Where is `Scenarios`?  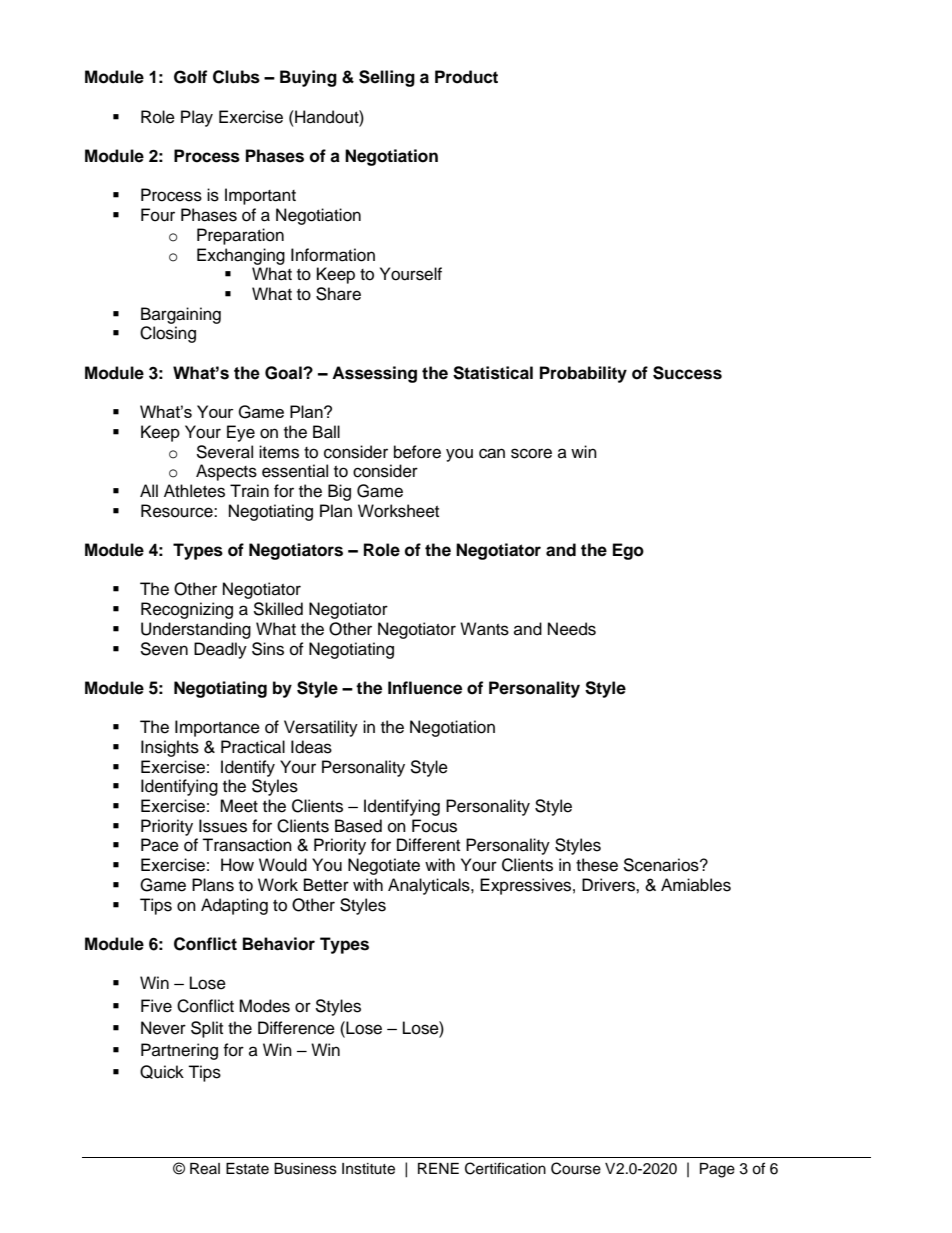
Scenarios is located at coordinates (662, 865).
